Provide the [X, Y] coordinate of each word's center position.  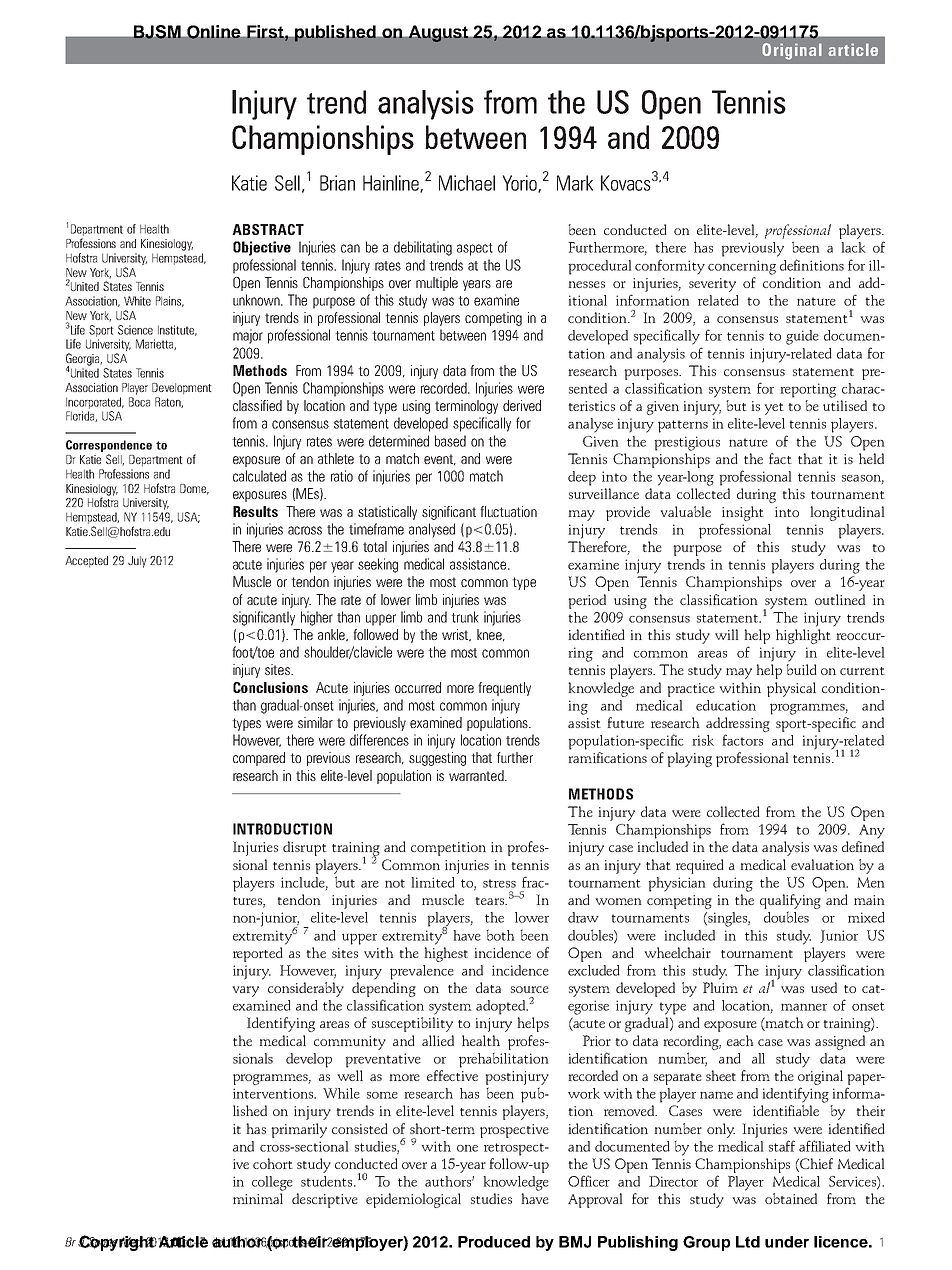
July [137, 562]
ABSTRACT [268, 229]
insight [743, 513]
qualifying [790, 901]
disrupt [305, 848]
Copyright [117, 1243]
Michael [467, 183]
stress [499, 883]
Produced [494, 1242]
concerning [742, 267]
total [375, 546]
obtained [791, 1198]
